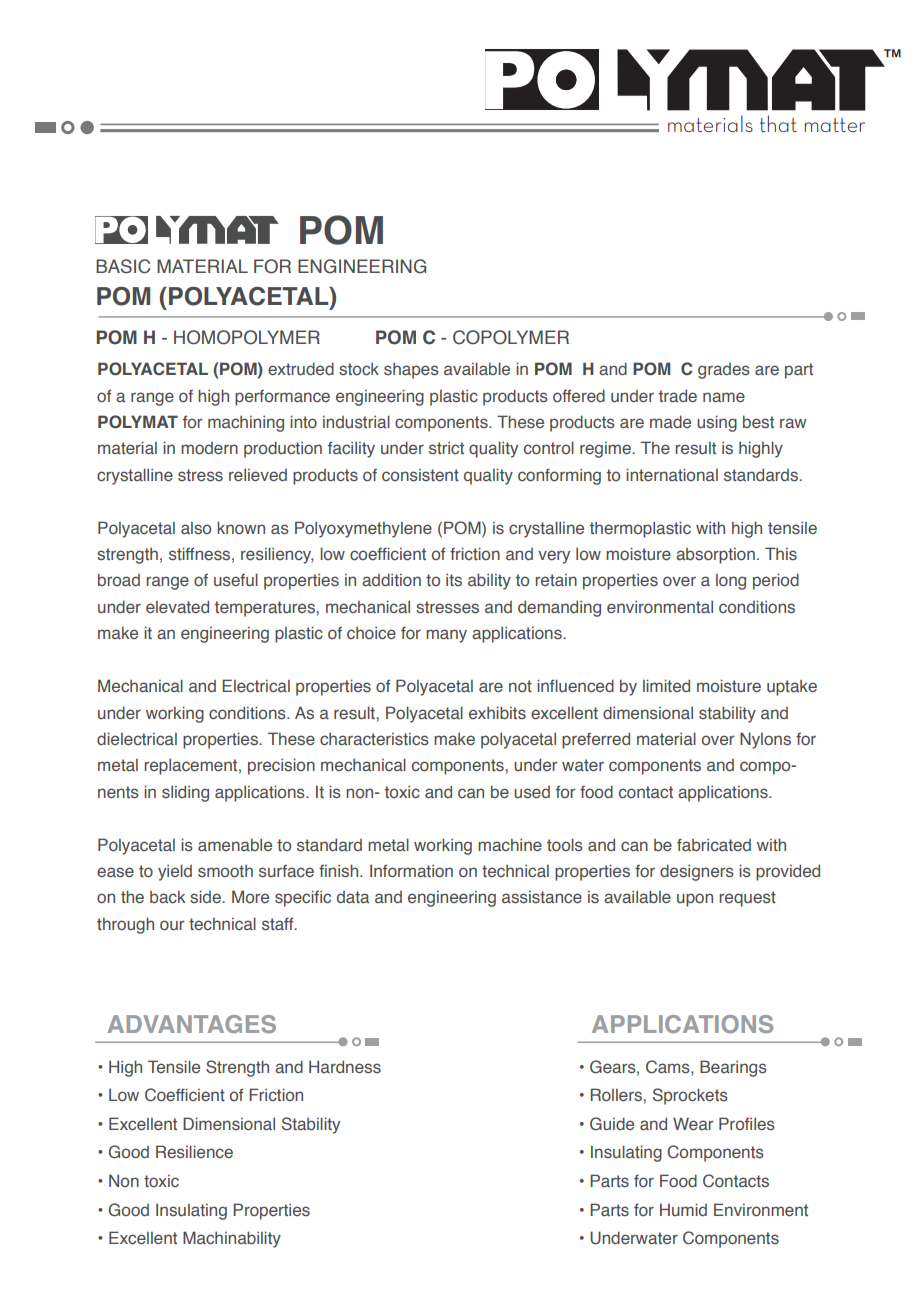  I want to click on COPOLYMER, so click(511, 337).
